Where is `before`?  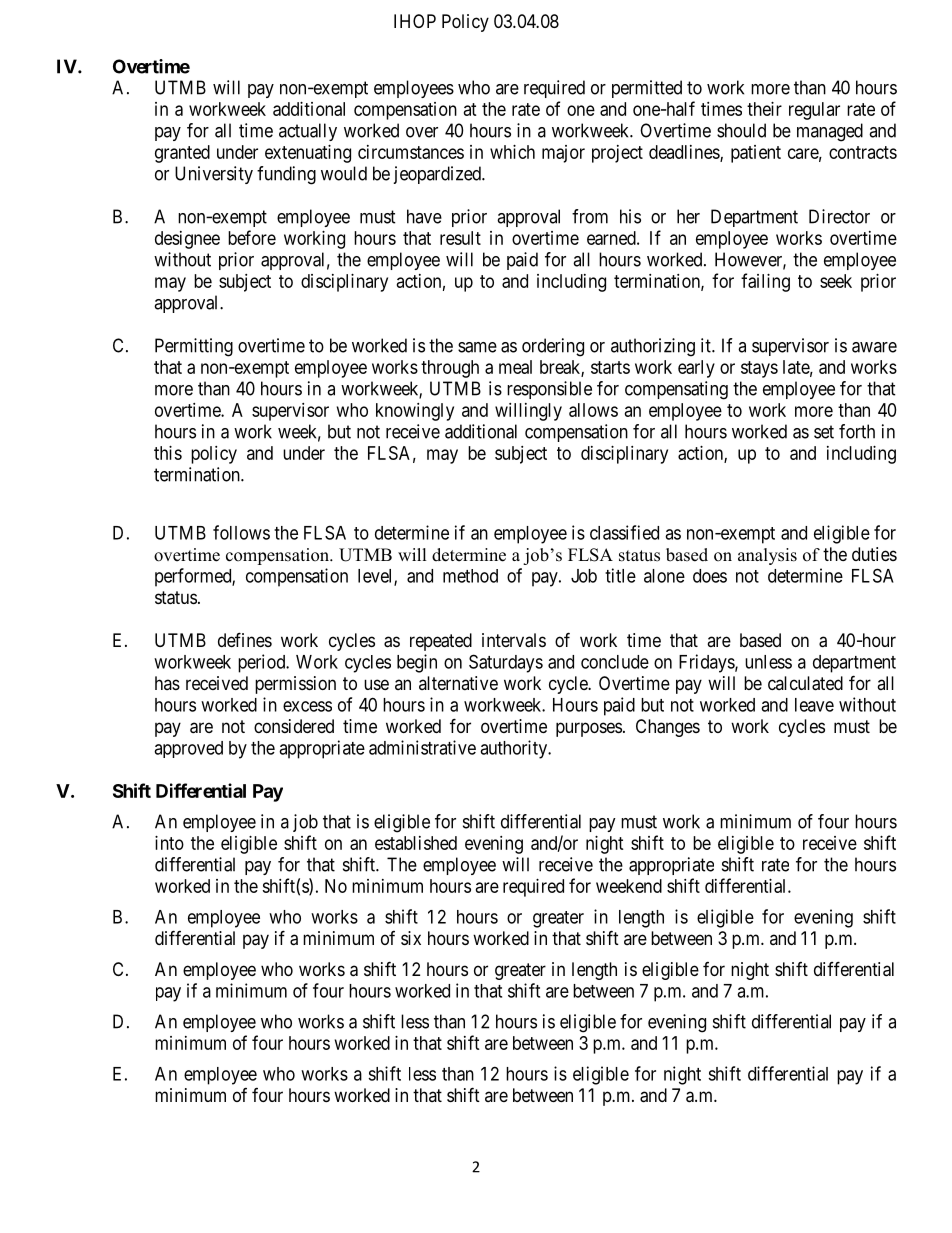 before is located at coordinates (252, 237).
